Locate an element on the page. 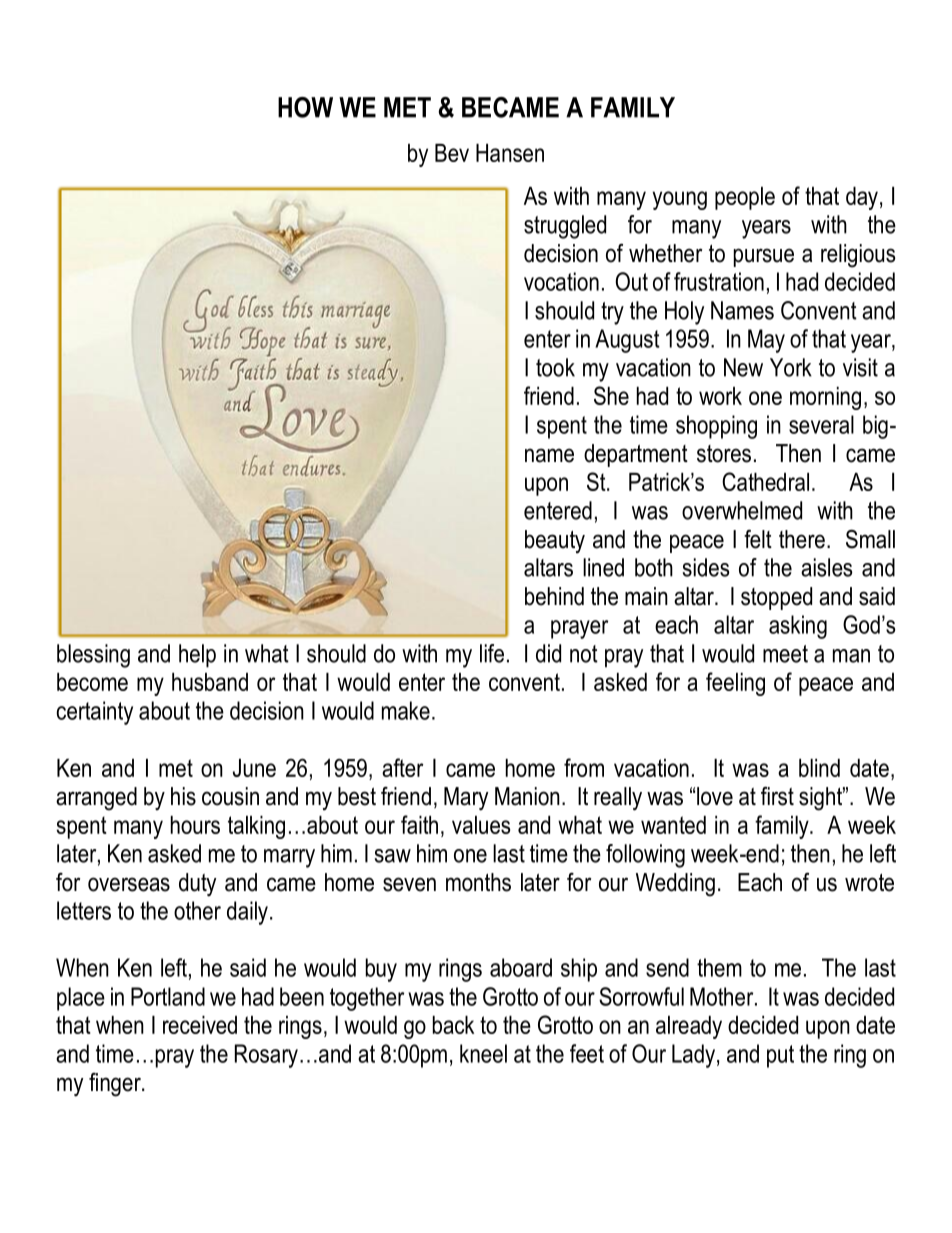 The width and height of the image is (952, 1233). kneel is located at coordinates (483, 1053).
